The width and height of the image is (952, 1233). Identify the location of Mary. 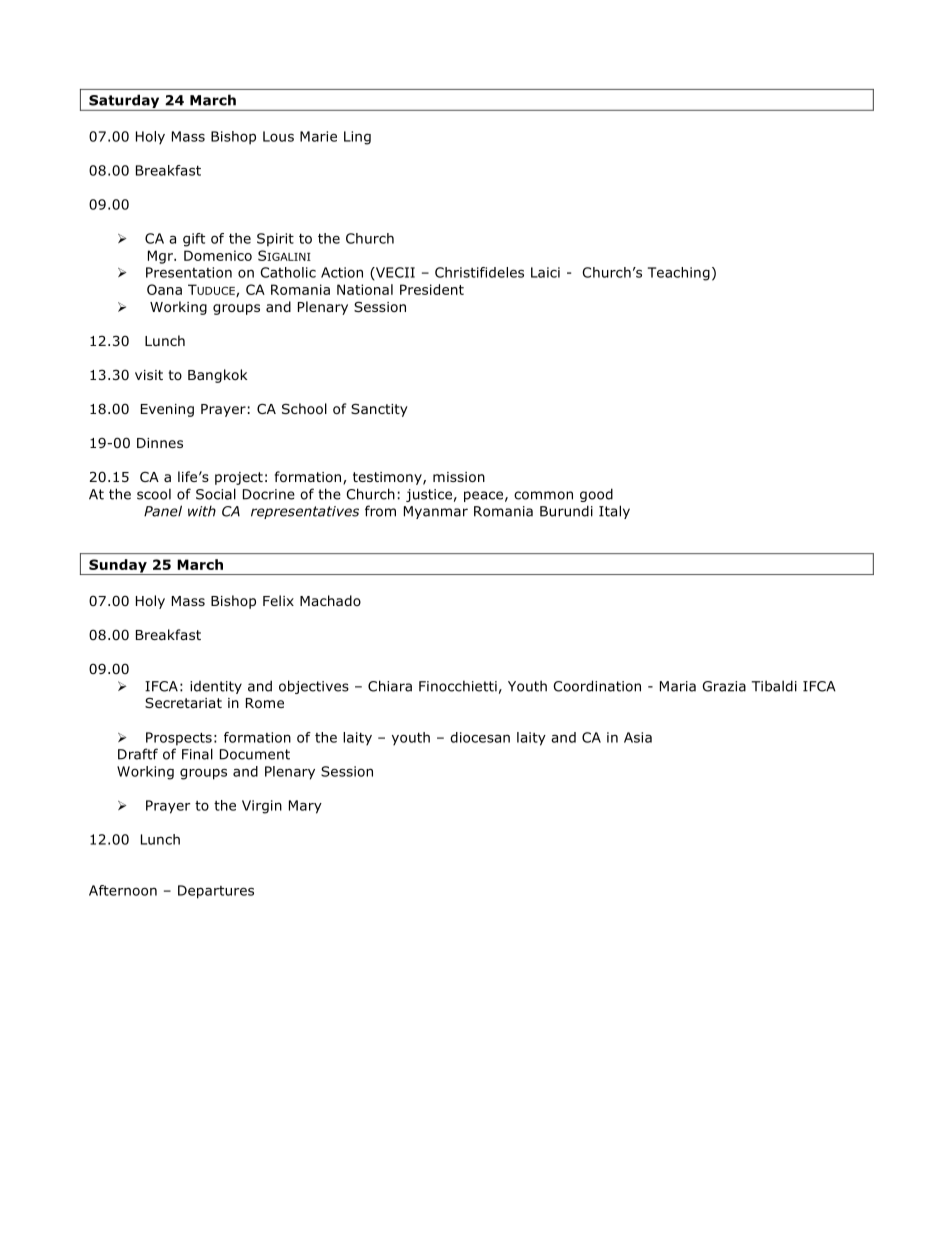
(305, 807).
